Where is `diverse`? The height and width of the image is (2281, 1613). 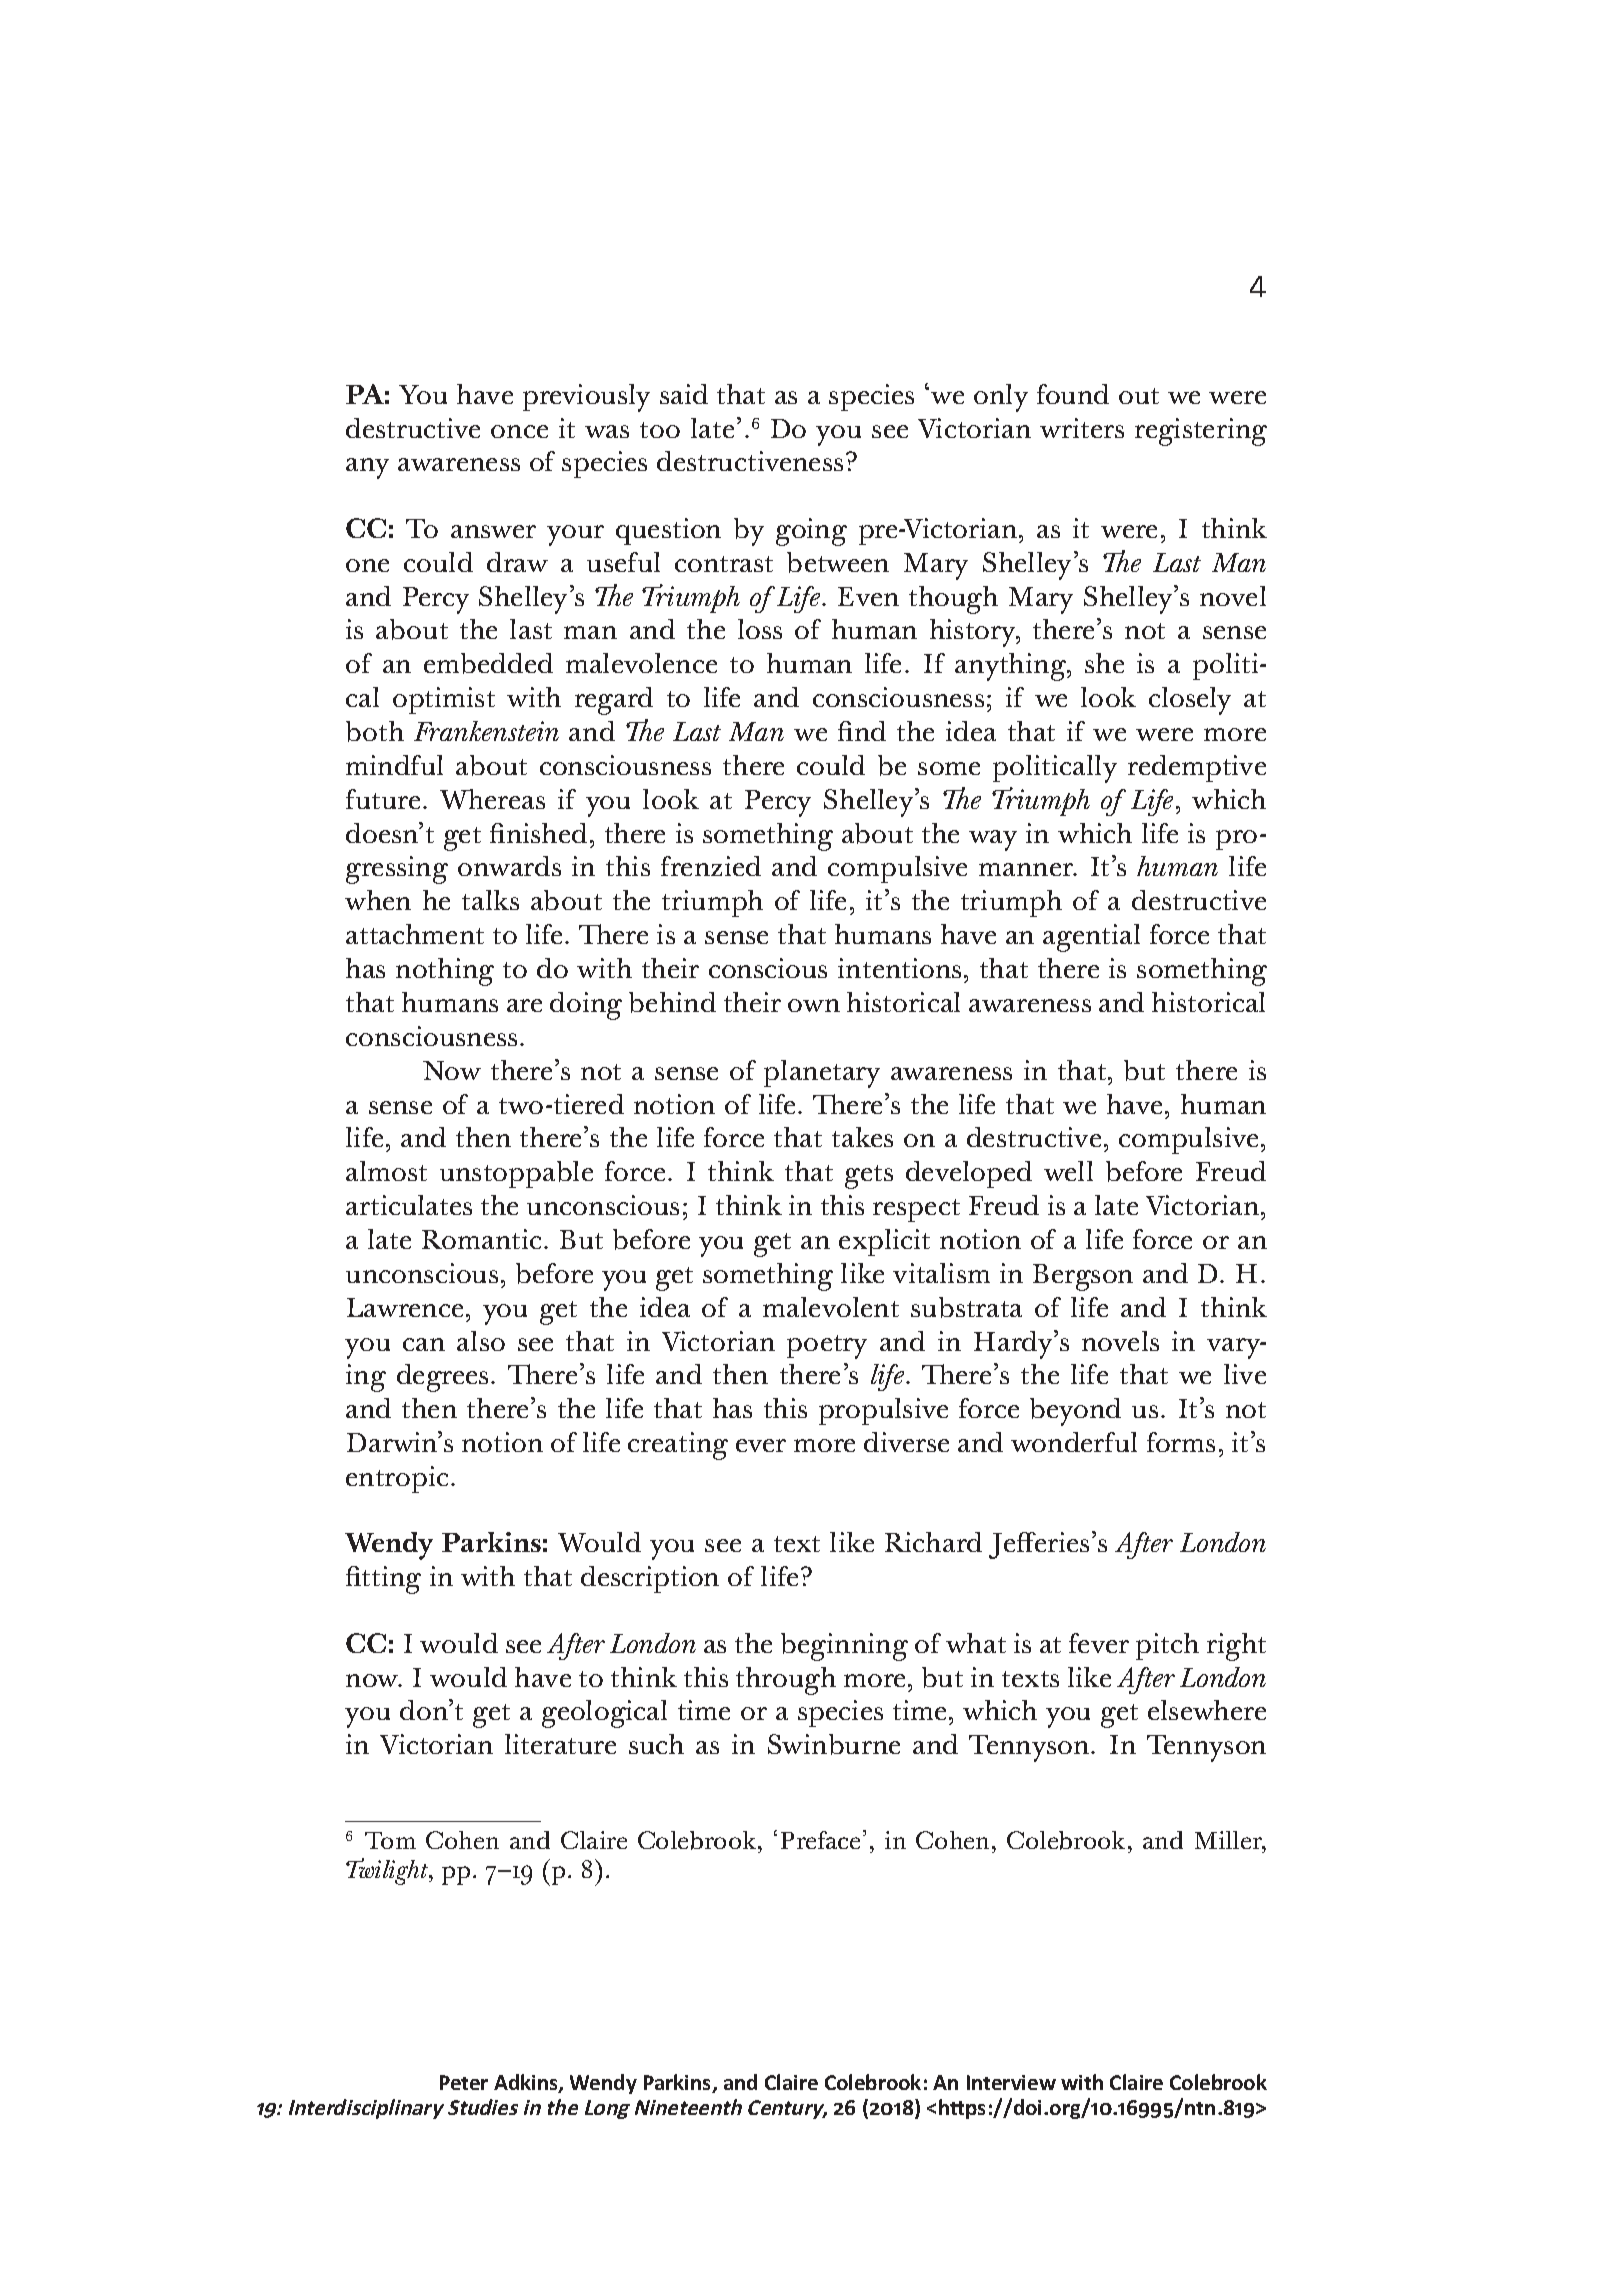
diverse is located at coordinates (906, 1442).
